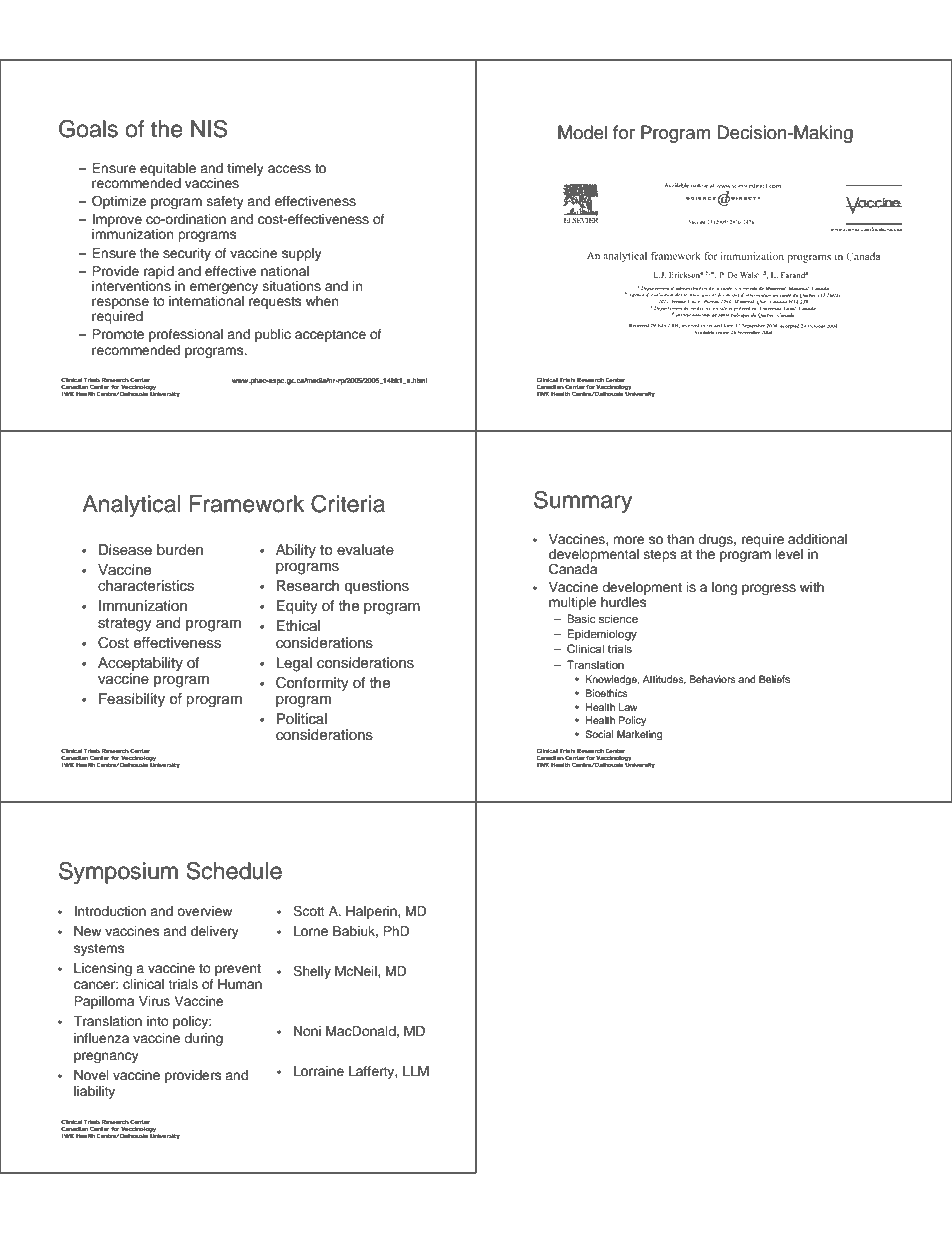  What do you see at coordinates (289, 169) in the screenshot?
I see `access` at bounding box center [289, 169].
